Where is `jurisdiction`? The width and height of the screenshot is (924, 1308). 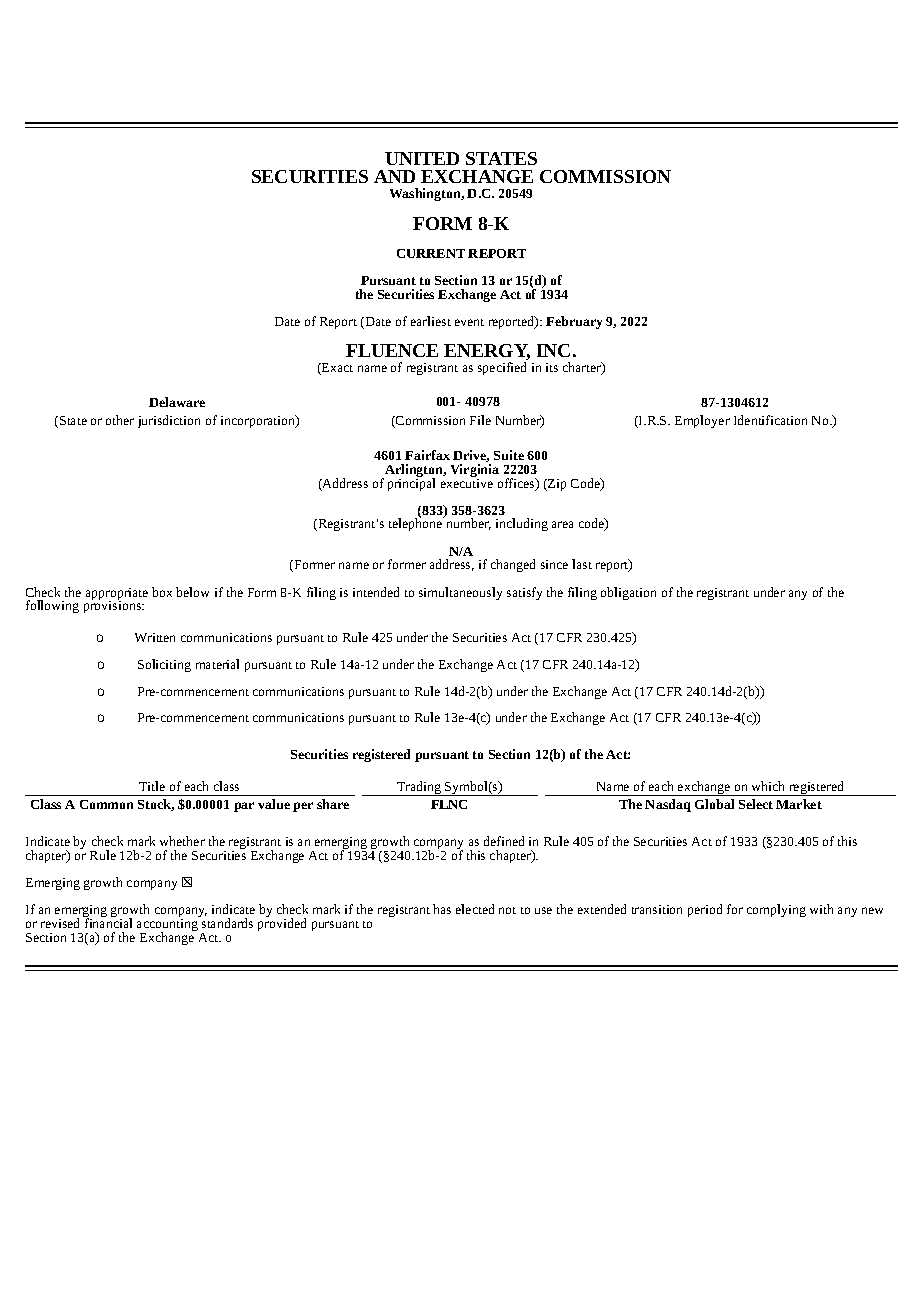 jurisdiction is located at coordinates (169, 421).
